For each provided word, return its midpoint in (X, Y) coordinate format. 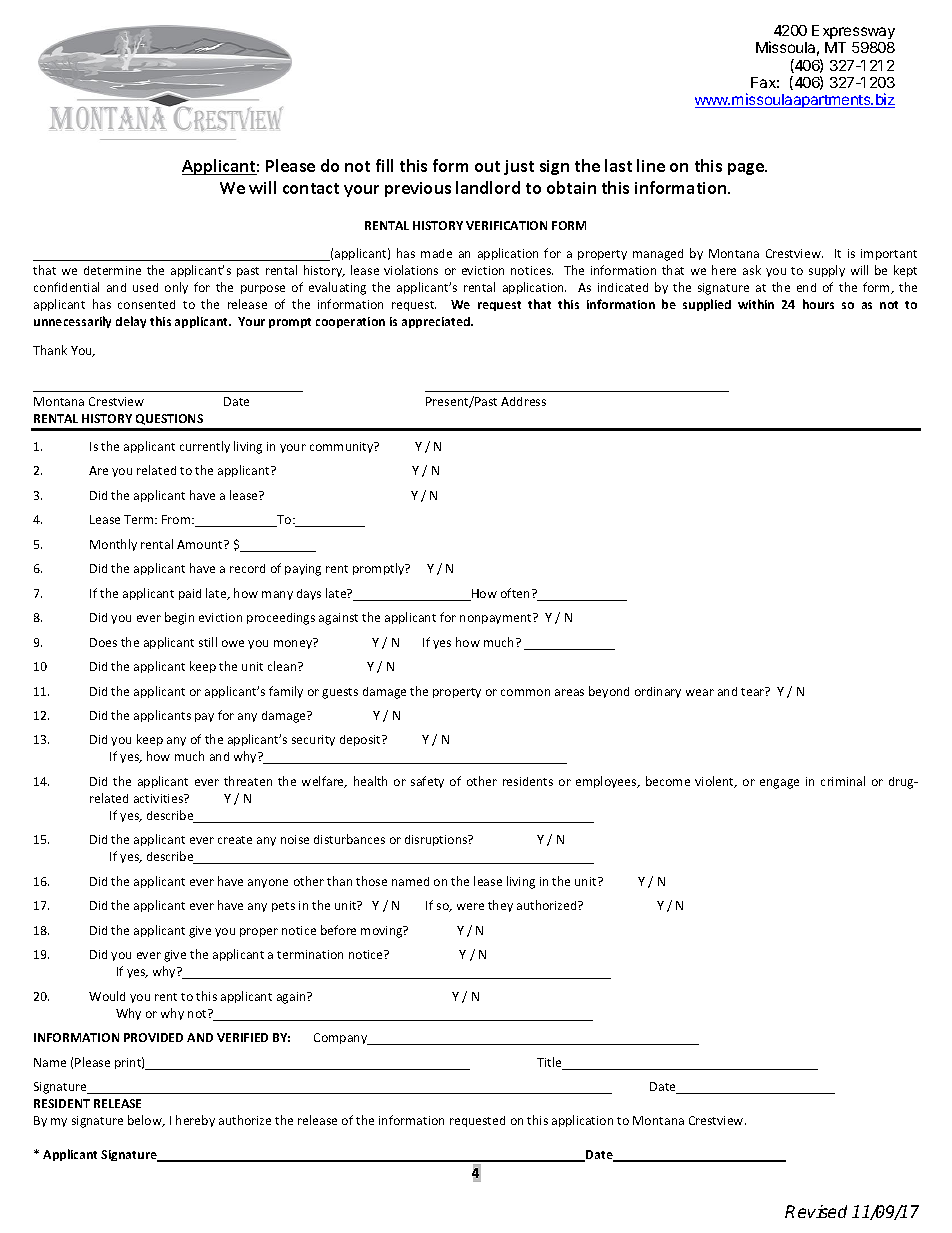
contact (311, 188)
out (487, 166)
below (146, 1121)
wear (700, 692)
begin (179, 618)
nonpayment (497, 618)
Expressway (853, 34)
